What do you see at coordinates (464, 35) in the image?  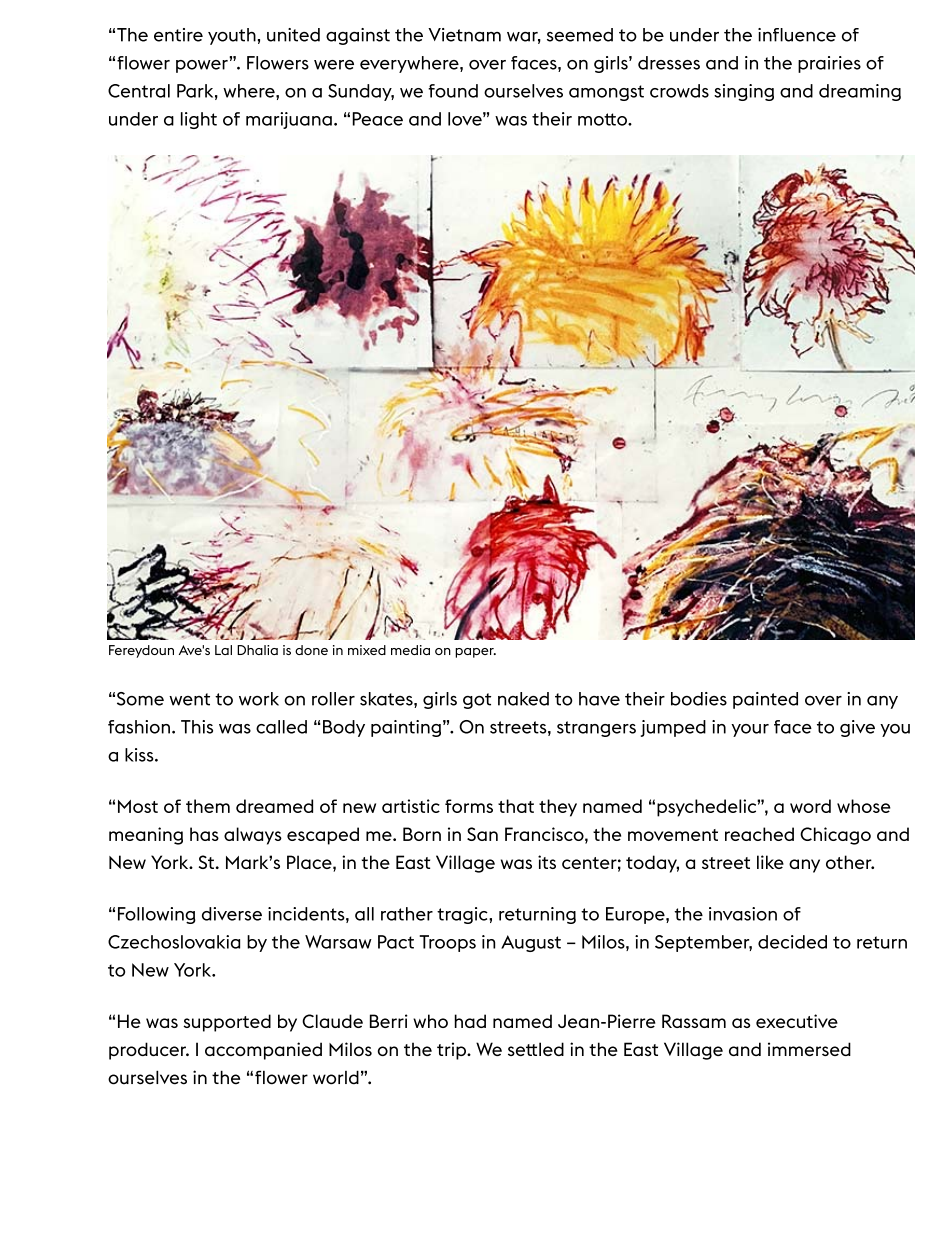 I see `Vietnam` at bounding box center [464, 35].
